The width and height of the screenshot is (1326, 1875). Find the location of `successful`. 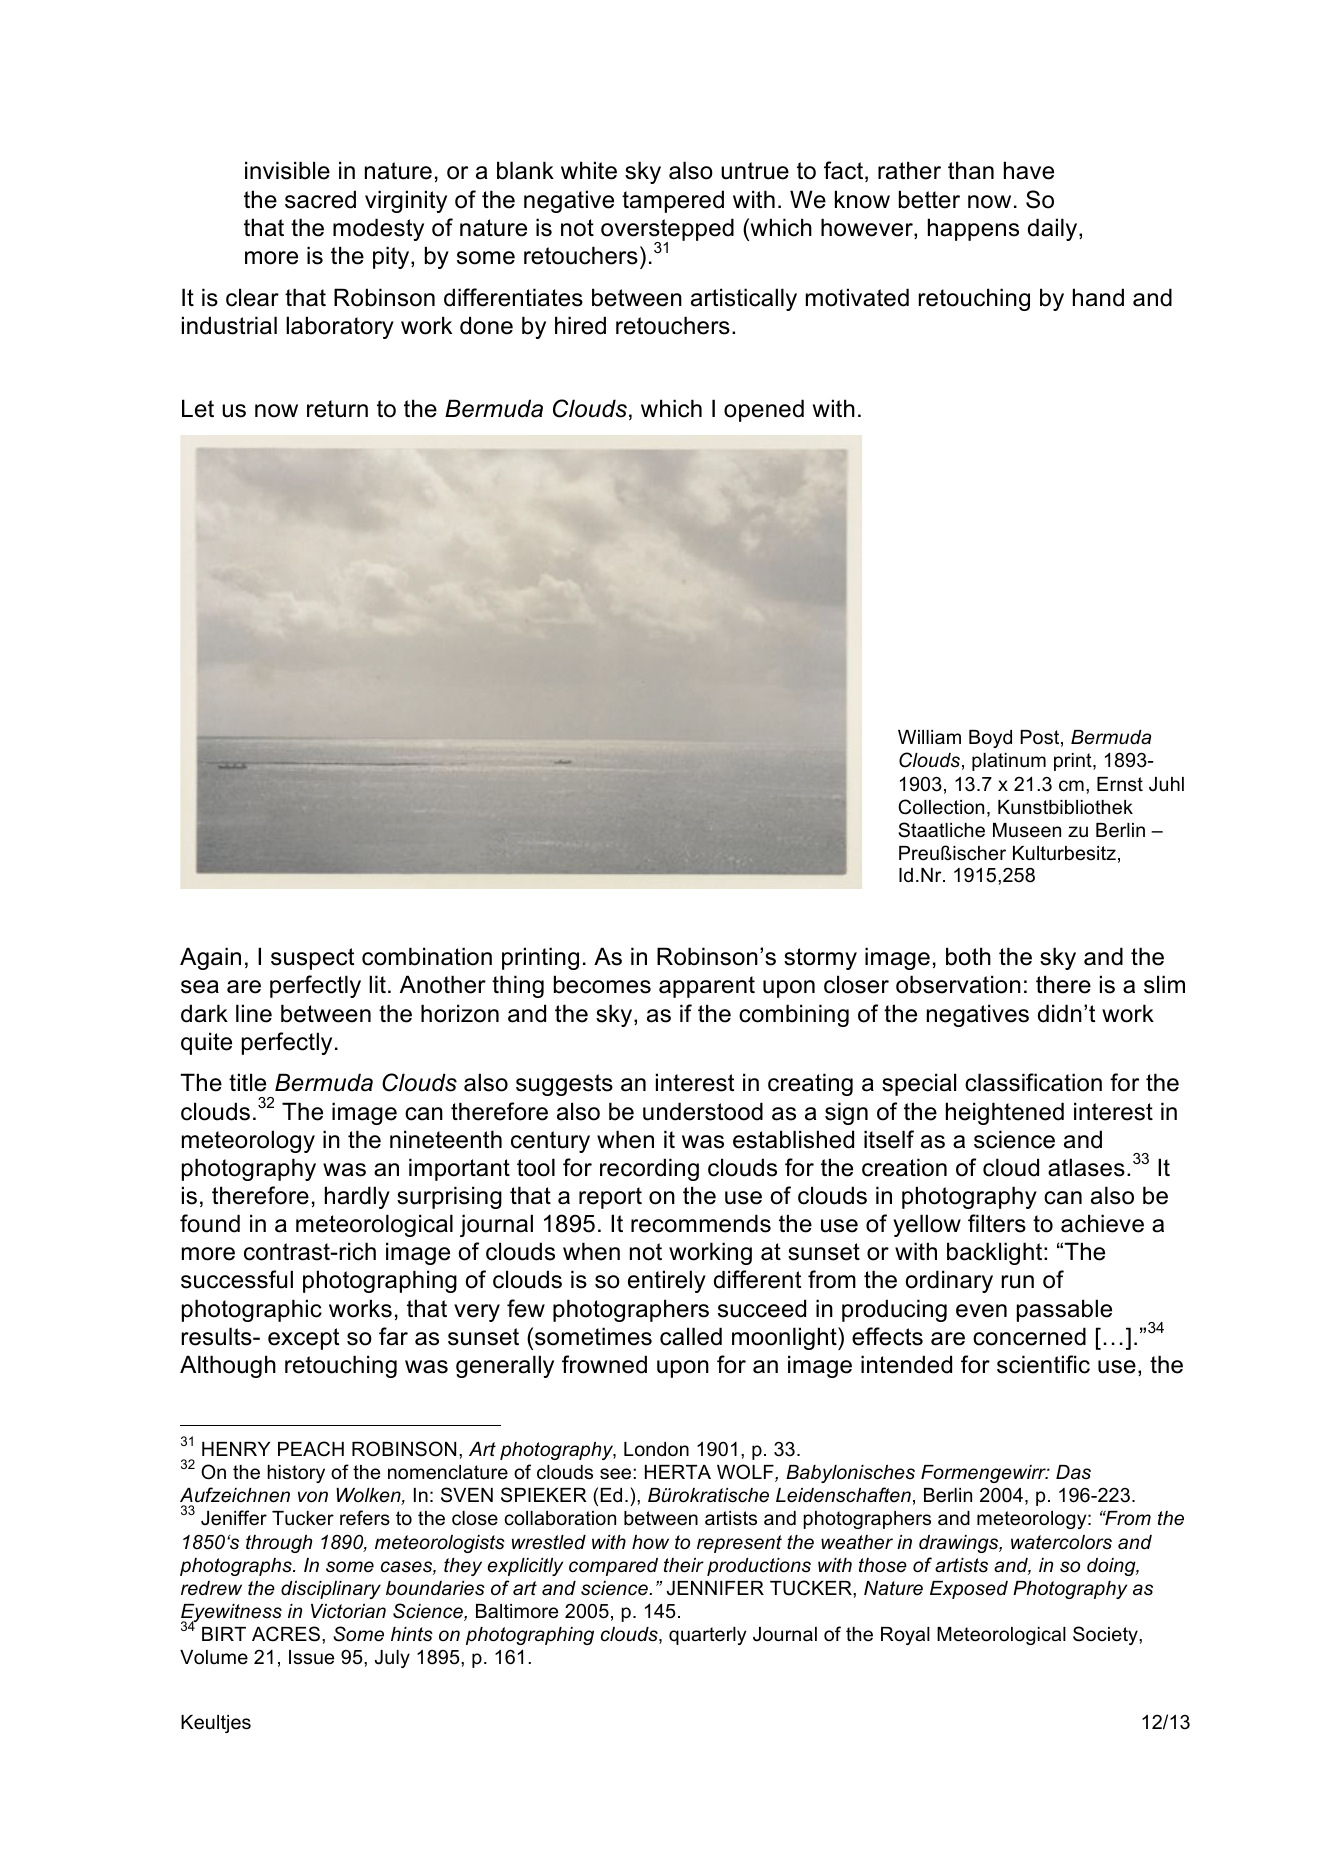

successful is located at coordinates (237, 1279).
